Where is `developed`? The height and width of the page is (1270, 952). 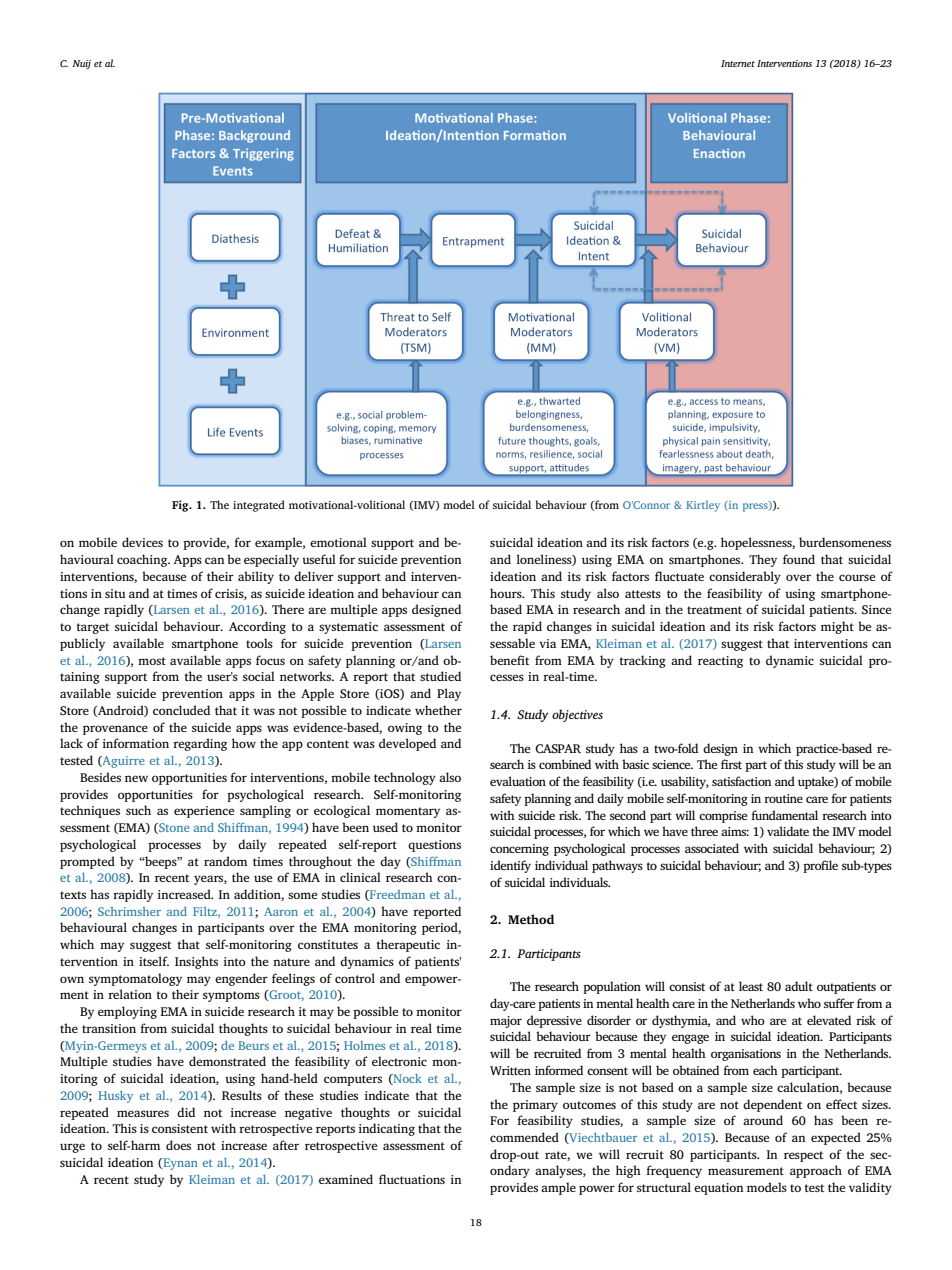 developed is located at coordinates (407, 744).
